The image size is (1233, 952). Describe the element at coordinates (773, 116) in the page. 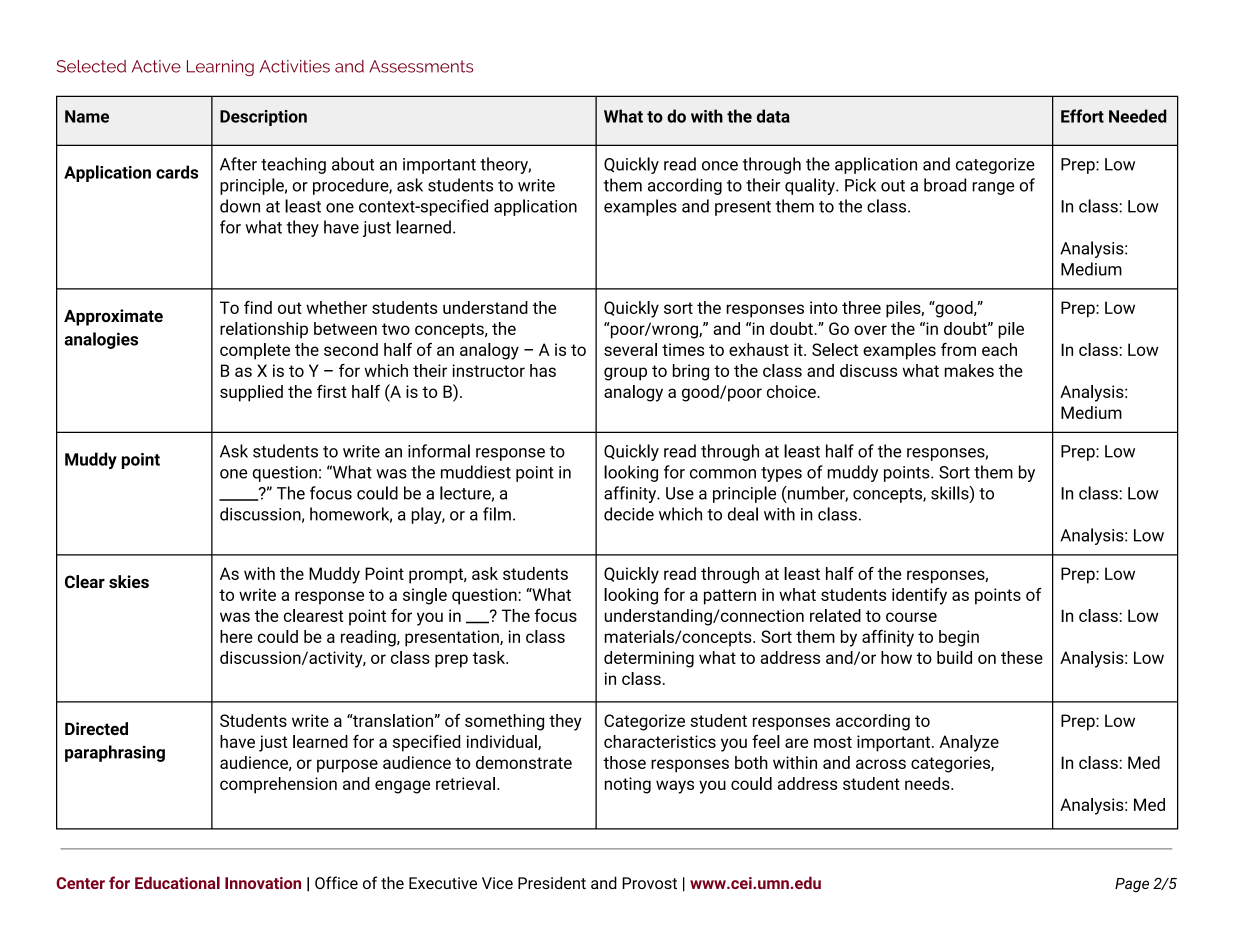

I see `data` at that location.
